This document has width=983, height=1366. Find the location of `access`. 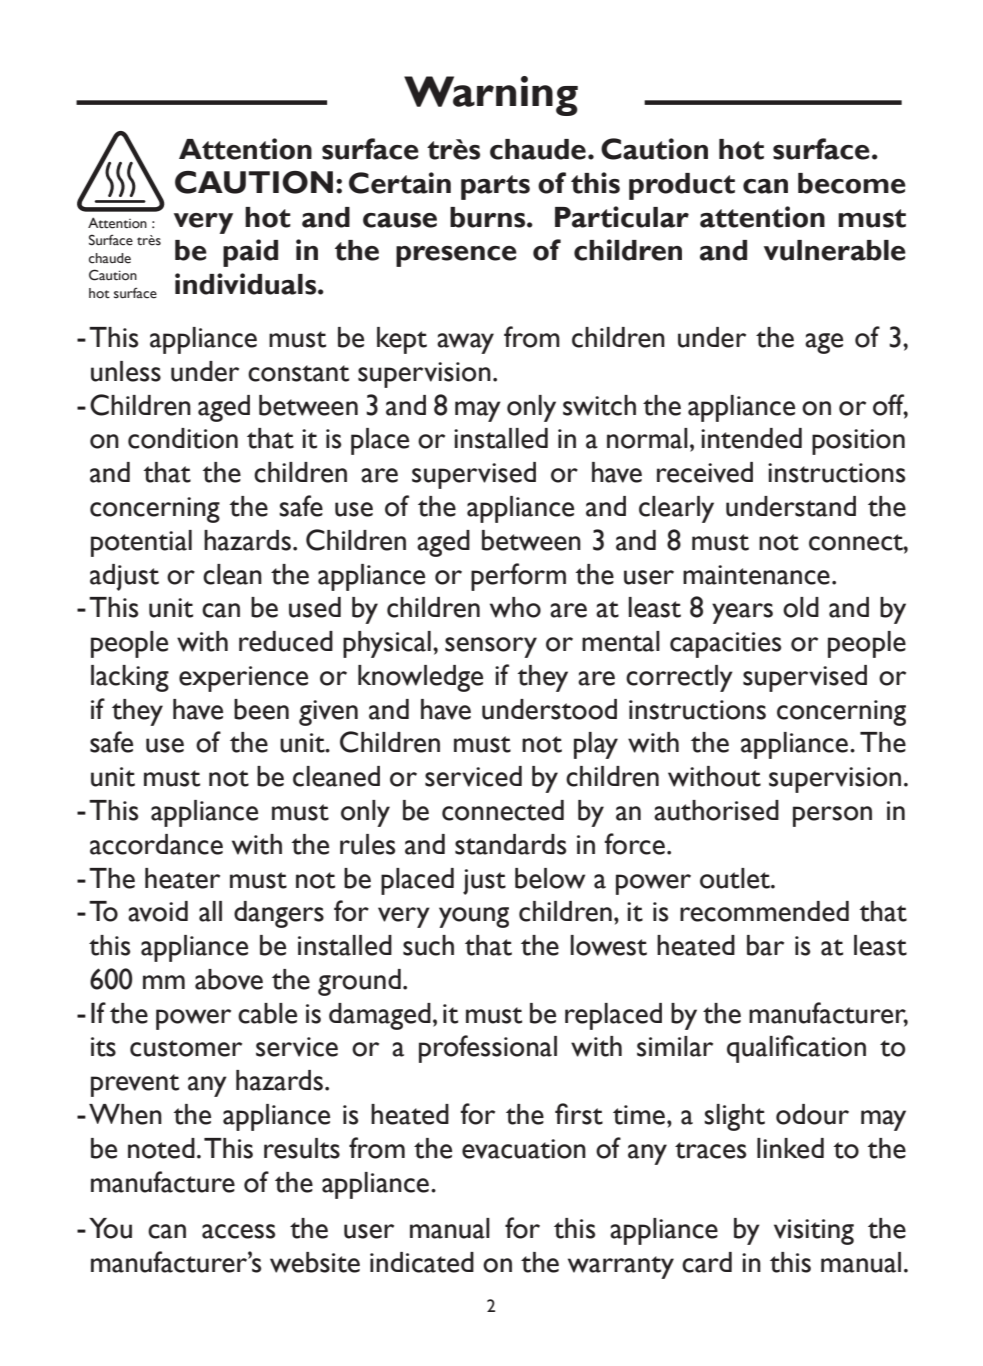

access is located at coordinates (238, 1231).
